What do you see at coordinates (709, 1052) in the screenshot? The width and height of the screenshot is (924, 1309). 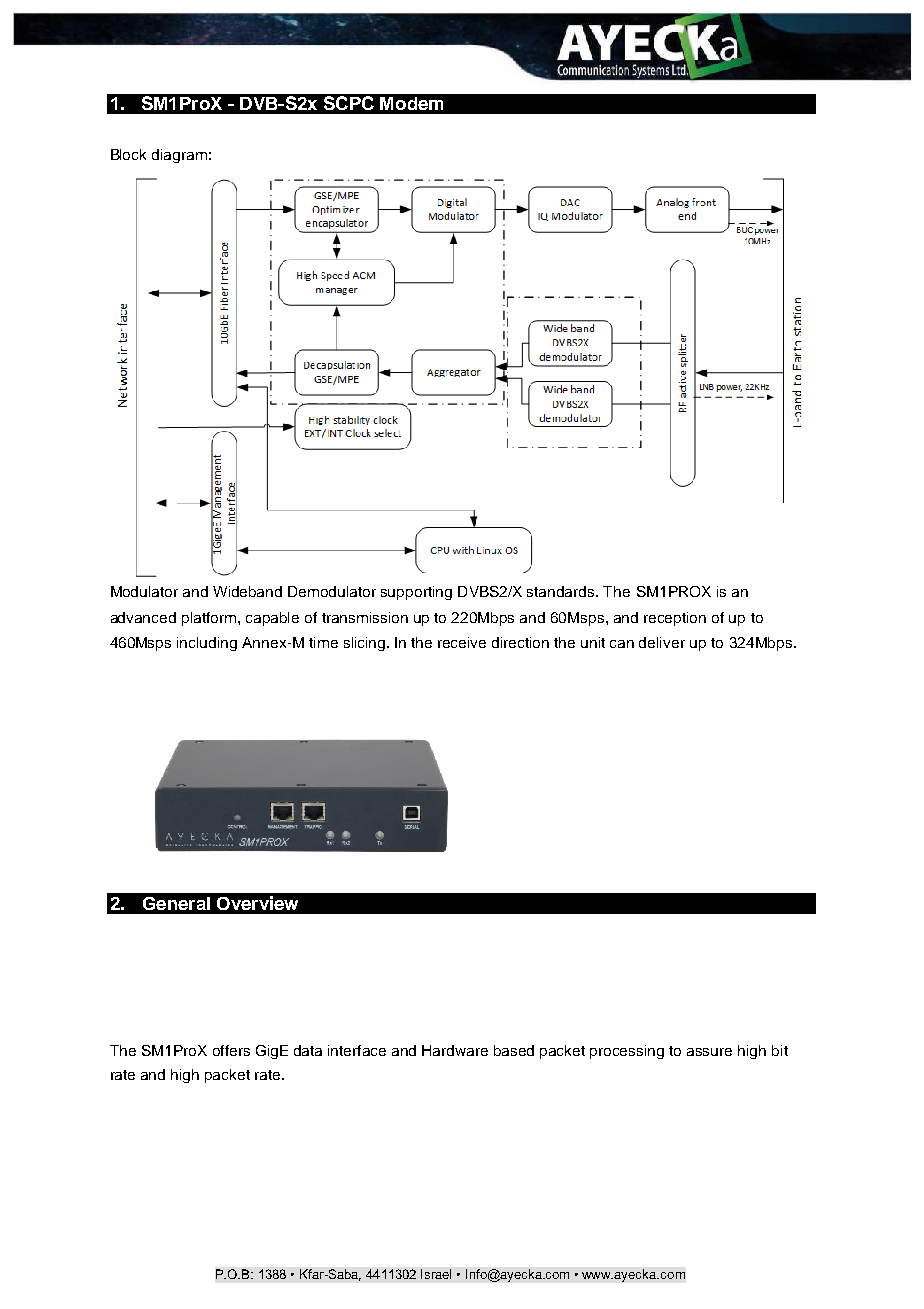 I see `assure` at bounding box center [709, 1052].
